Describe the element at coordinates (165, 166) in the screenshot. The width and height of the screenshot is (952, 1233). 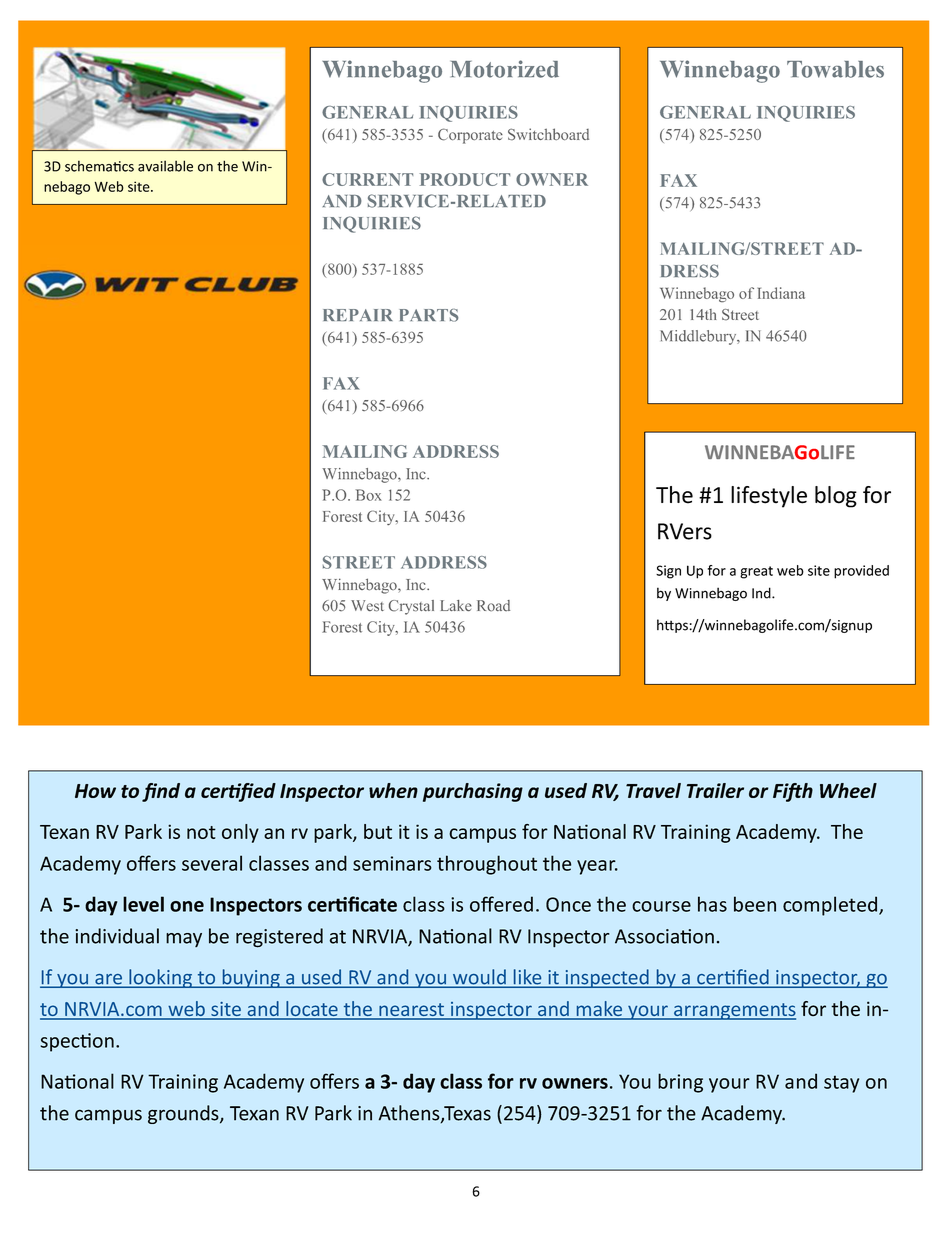
I see `available` at that location.
